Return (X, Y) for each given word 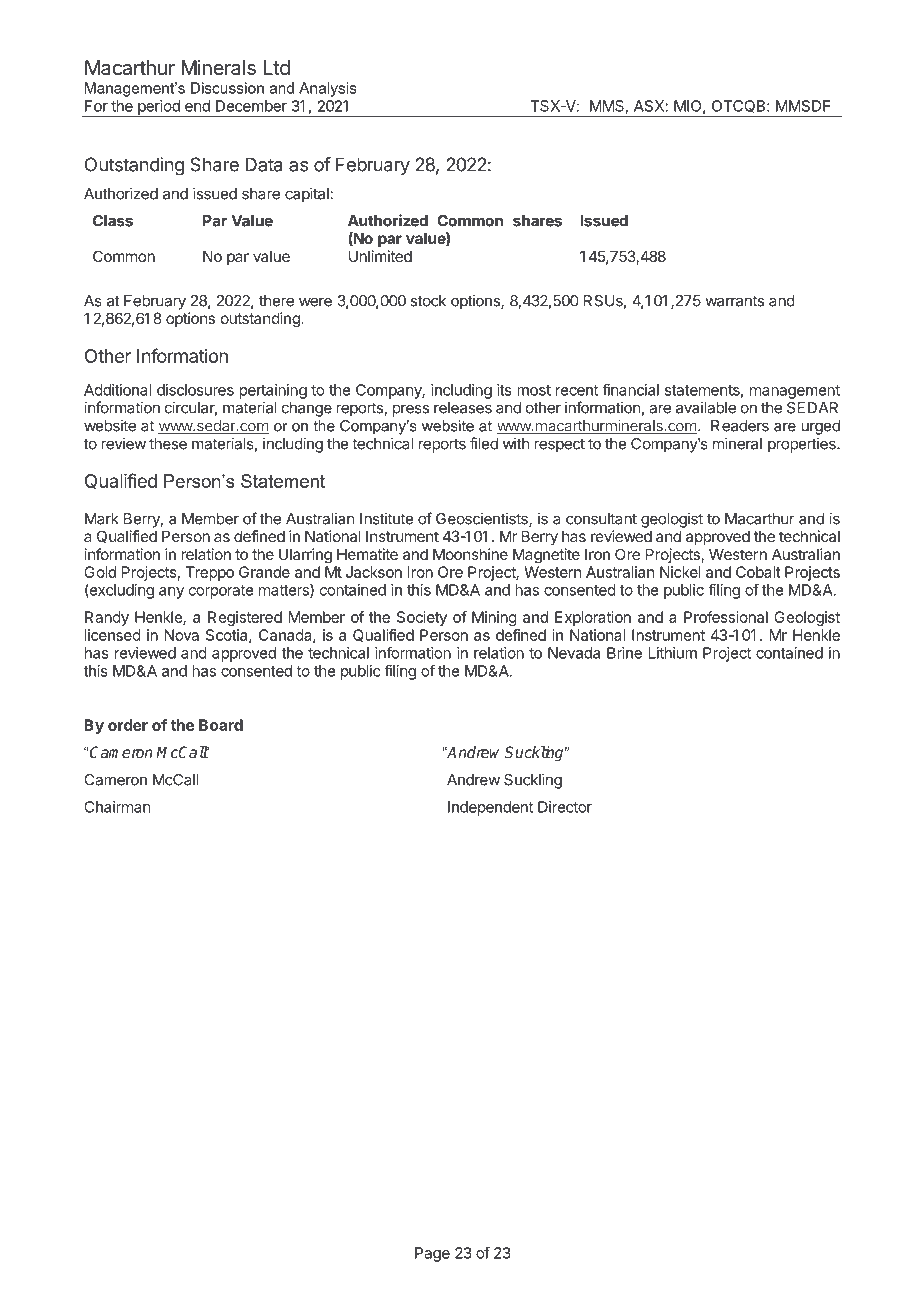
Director (565, 807)
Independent (490, 808)
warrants (734, 301)
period (159, 108)
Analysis (328, 89)
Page (432, 1254)
